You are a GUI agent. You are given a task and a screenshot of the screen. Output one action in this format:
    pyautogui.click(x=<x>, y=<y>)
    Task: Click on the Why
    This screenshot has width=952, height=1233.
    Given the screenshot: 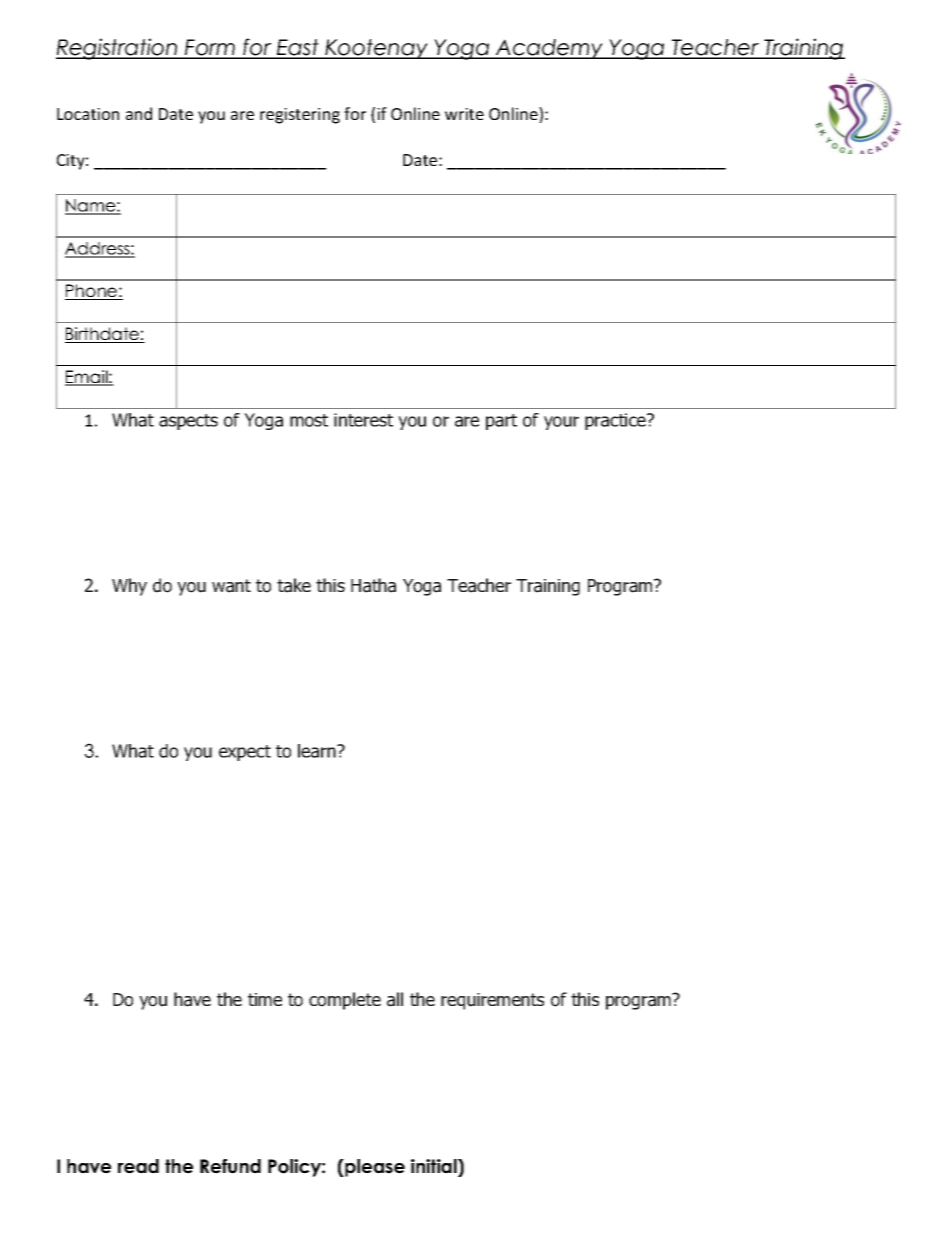 What is the action you would take?
    pyautogui.click(x=129, y=587)
